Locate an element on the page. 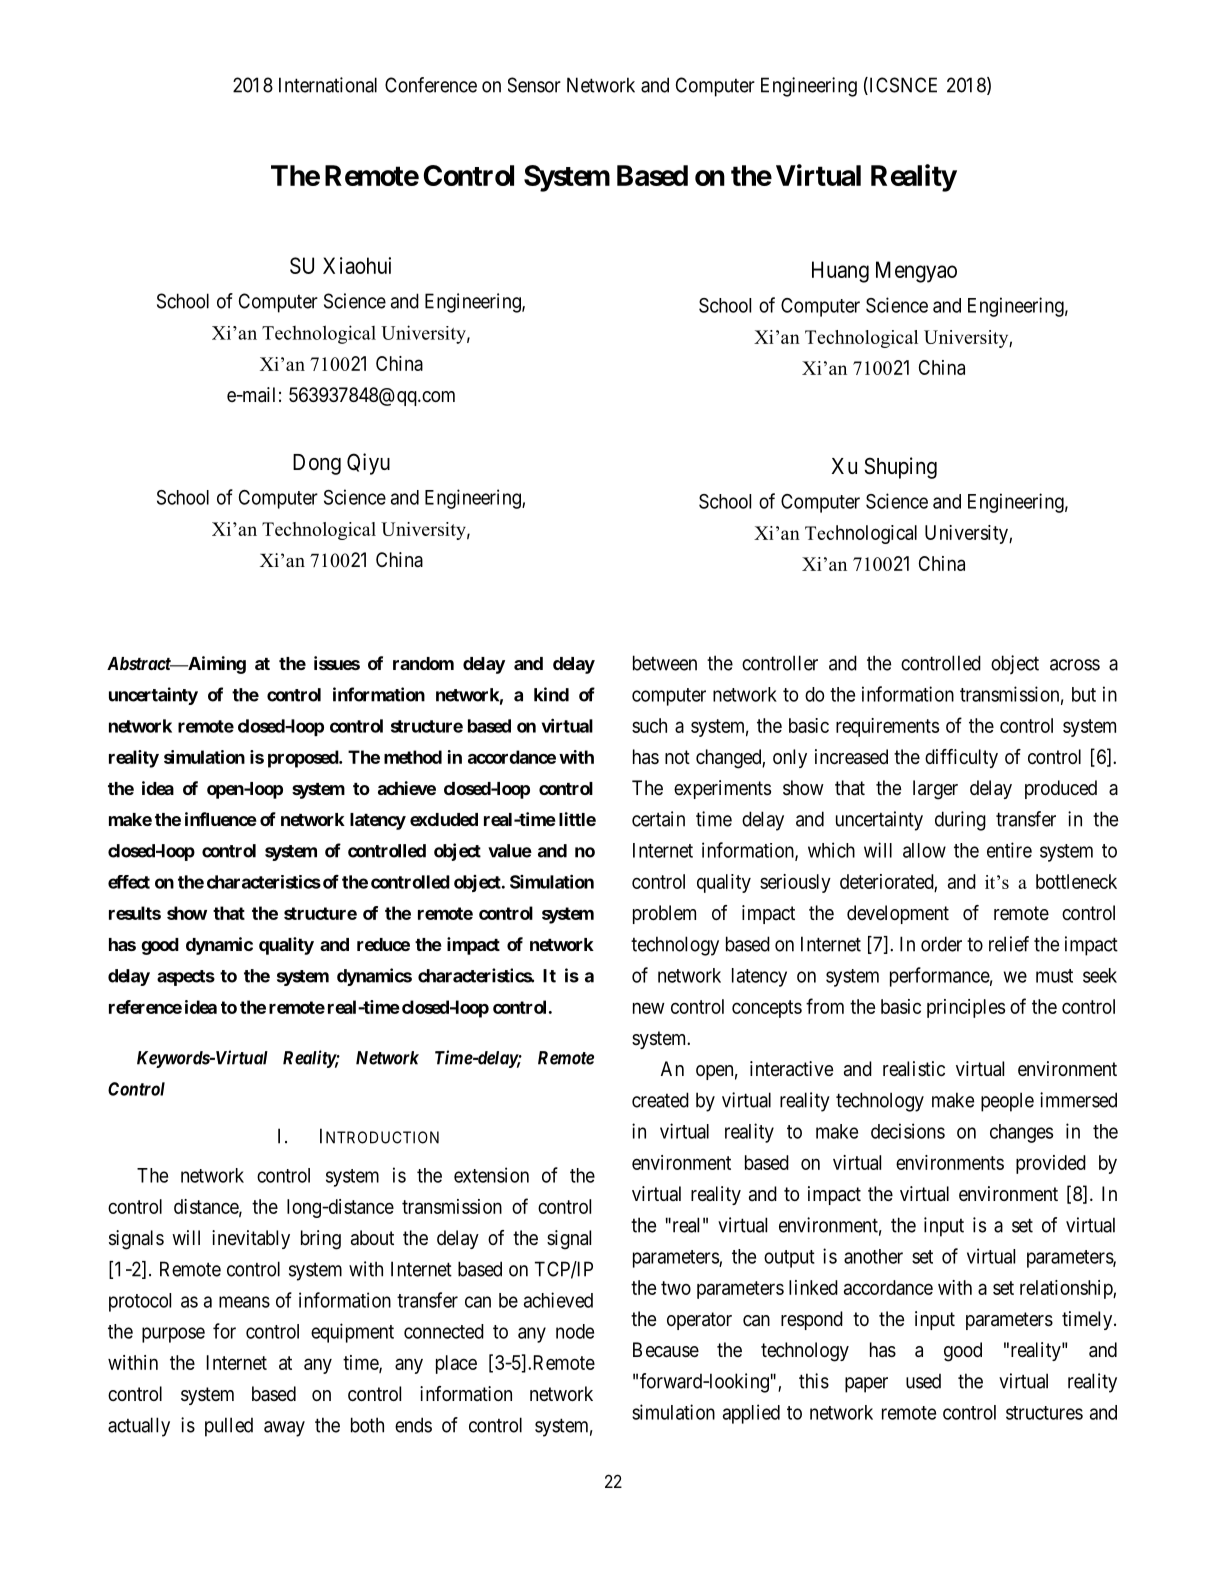  International is located at coordinates (328, 85).
